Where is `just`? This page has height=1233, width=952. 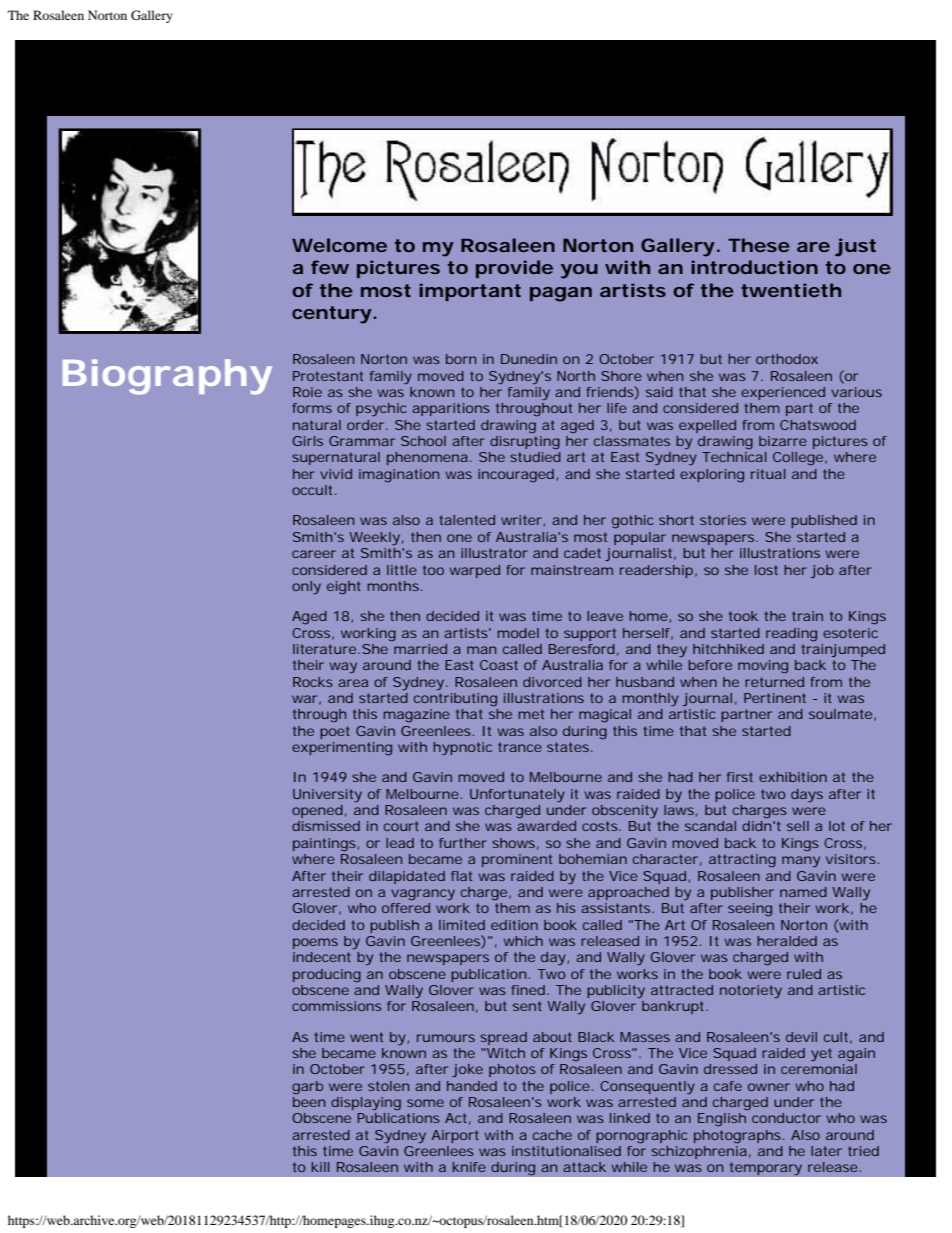 just is located at coordinates (855, 247).
